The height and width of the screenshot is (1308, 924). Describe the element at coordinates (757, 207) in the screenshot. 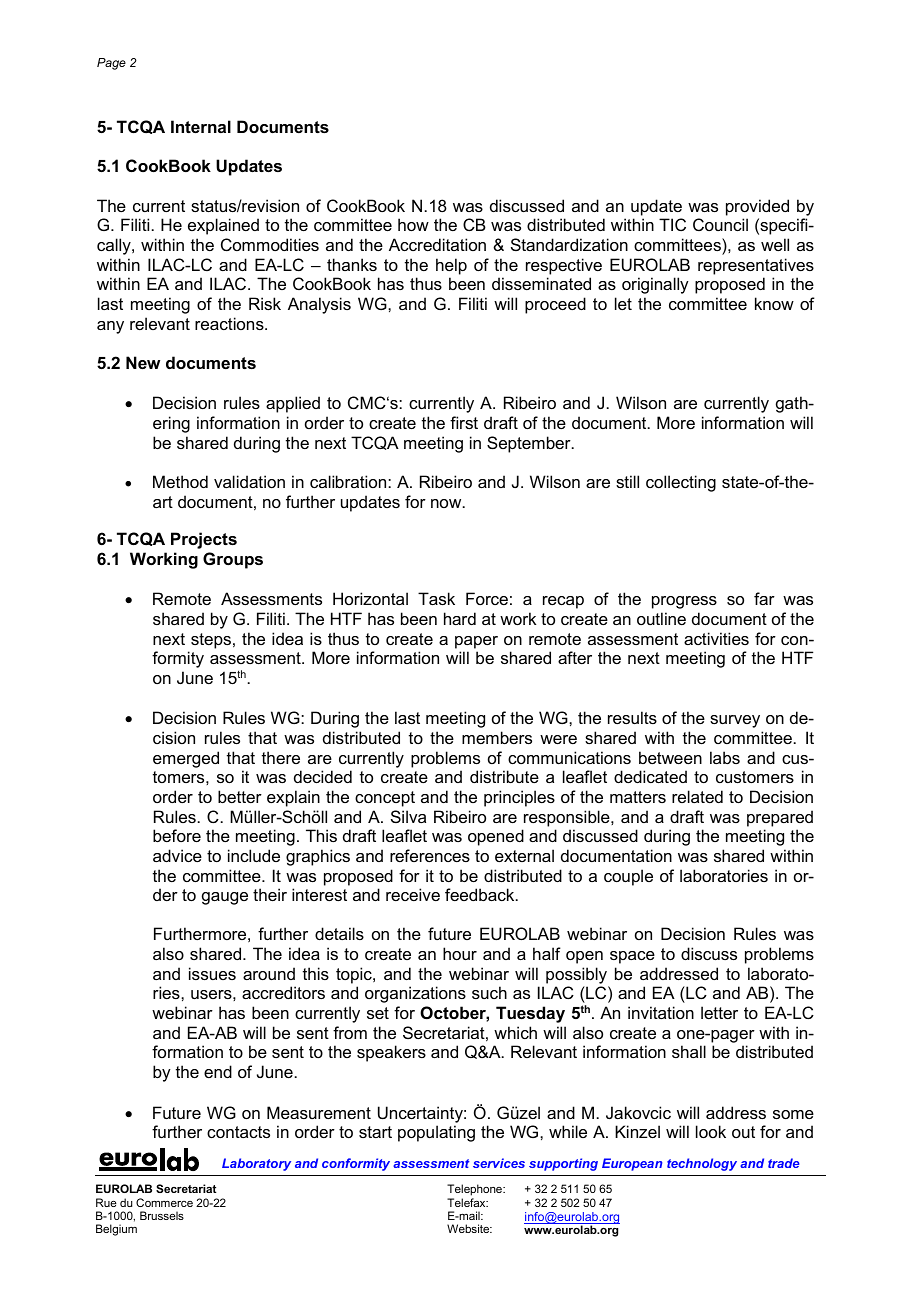

I see `provided` at that location.
